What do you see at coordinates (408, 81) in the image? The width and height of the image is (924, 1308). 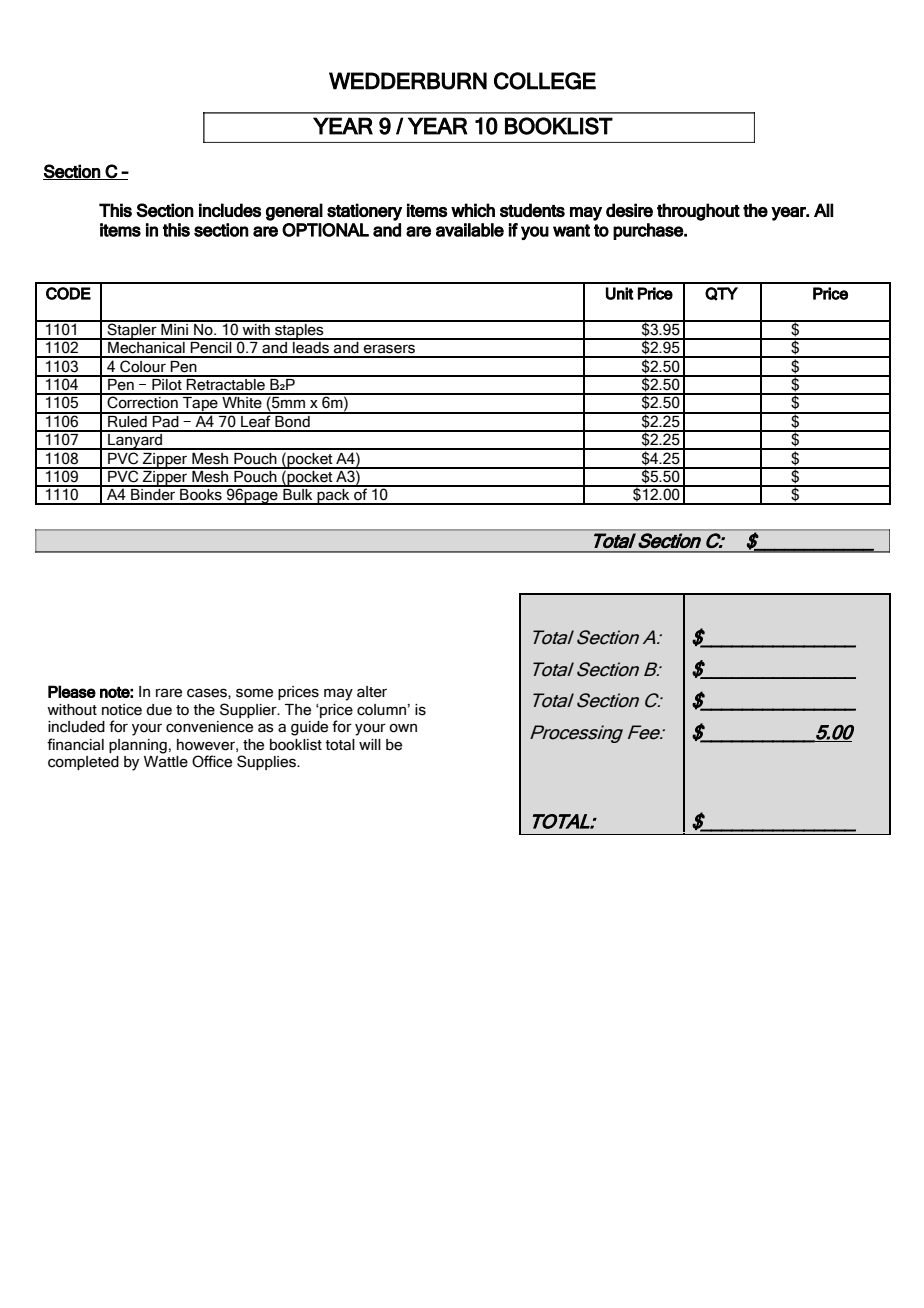 I see `WEDDERBURN` at bounding box center [408, 81].
